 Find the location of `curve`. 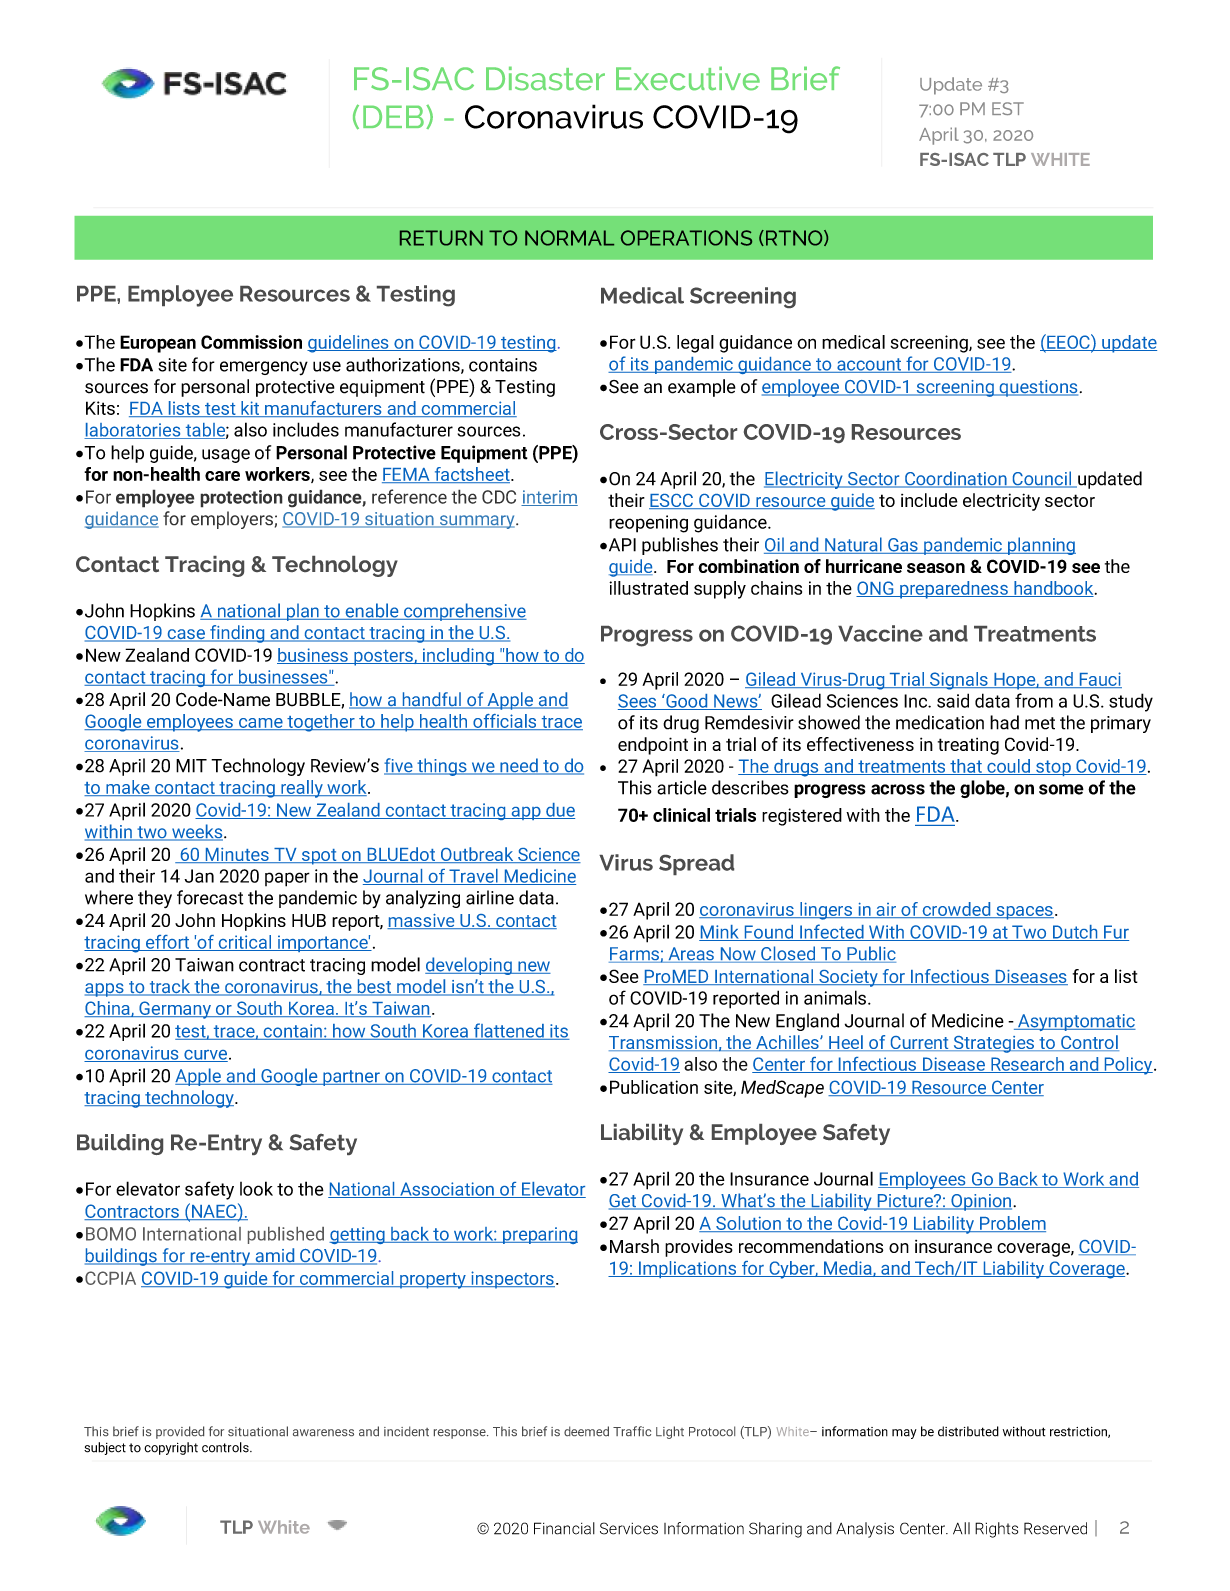

curve is located at coordinates (205, 1056).
